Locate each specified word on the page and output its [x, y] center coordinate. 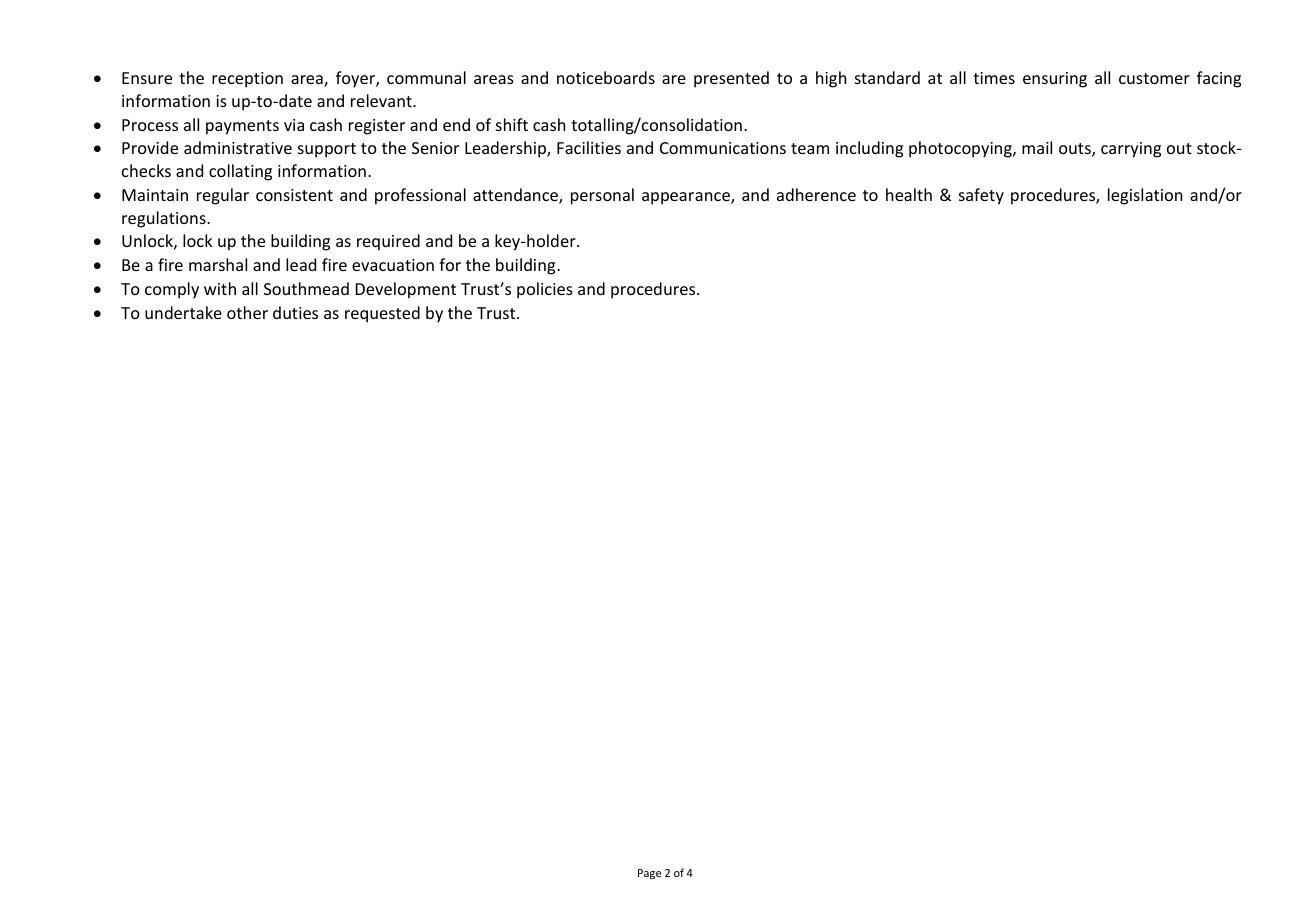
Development [406, 290]
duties [295, 312]
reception [247, 80]
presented [731, 79]
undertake [183, 312]
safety [981, 196]
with [220, 288]
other [247, 312]
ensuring [1055, 80]
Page [649, 874]
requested [382, 314]
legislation [1145, 196]
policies [545, 290]
